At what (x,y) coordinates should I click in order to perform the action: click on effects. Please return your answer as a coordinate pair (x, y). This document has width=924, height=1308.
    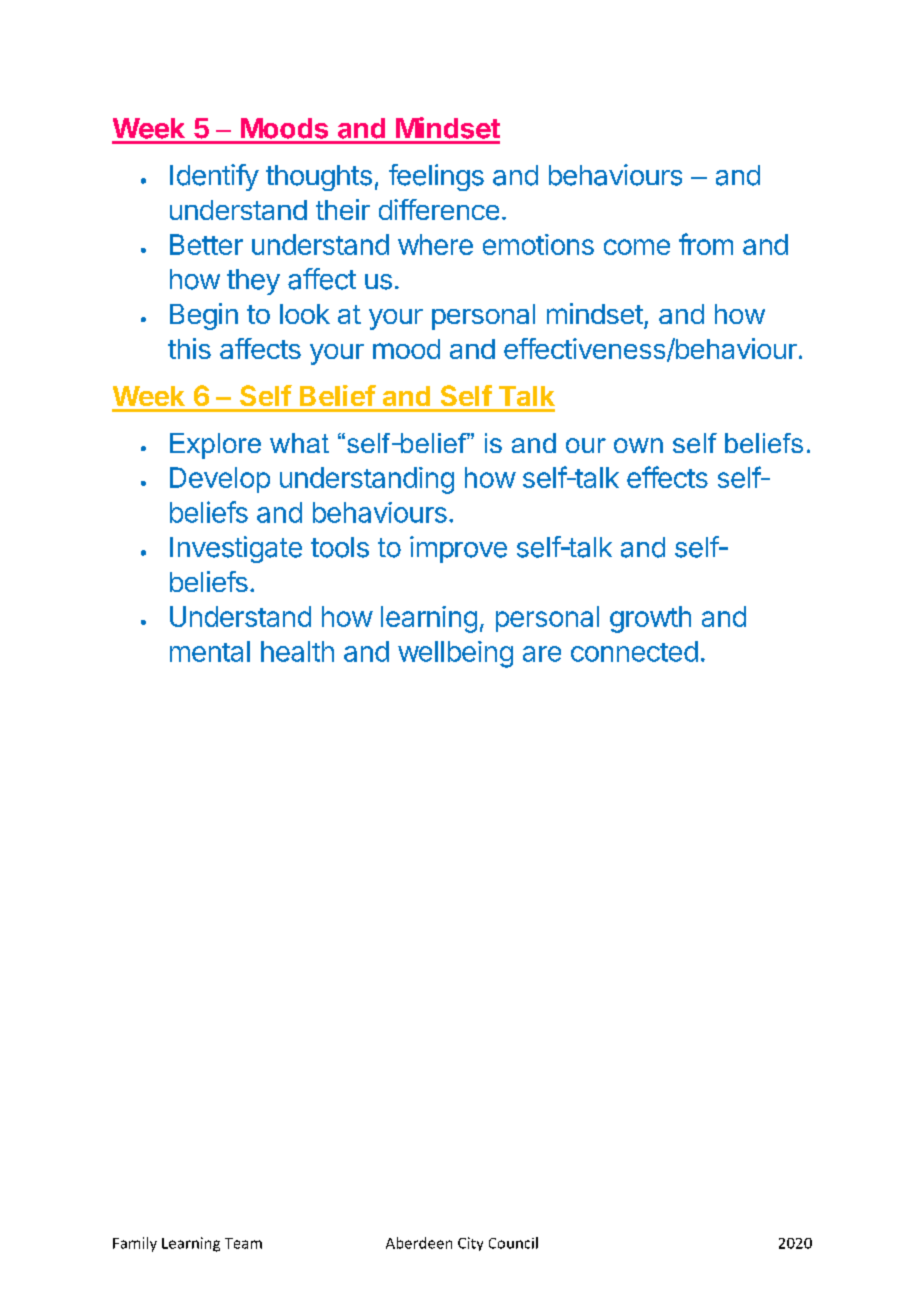
    Looking at the image, I should click on (667, 477).
